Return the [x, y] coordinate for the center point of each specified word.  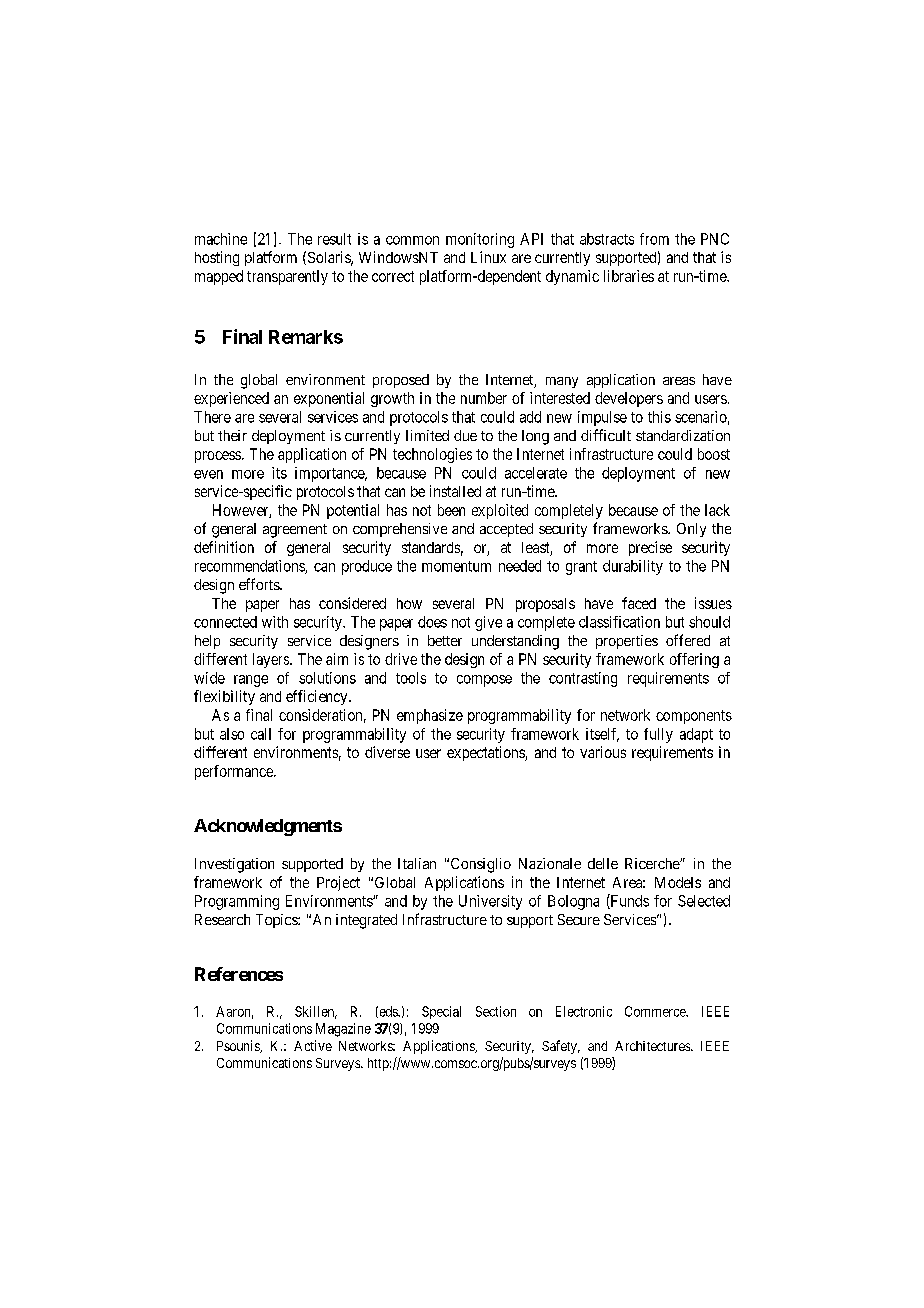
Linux [488, 257]
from [654, 239]
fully [658, 735]
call [261, 734]
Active [313, 1045]
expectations [486, 753]
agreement [295, 531]
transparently [287, 277]
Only [691, 530]
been [451, 510]
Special [441, 1012]
